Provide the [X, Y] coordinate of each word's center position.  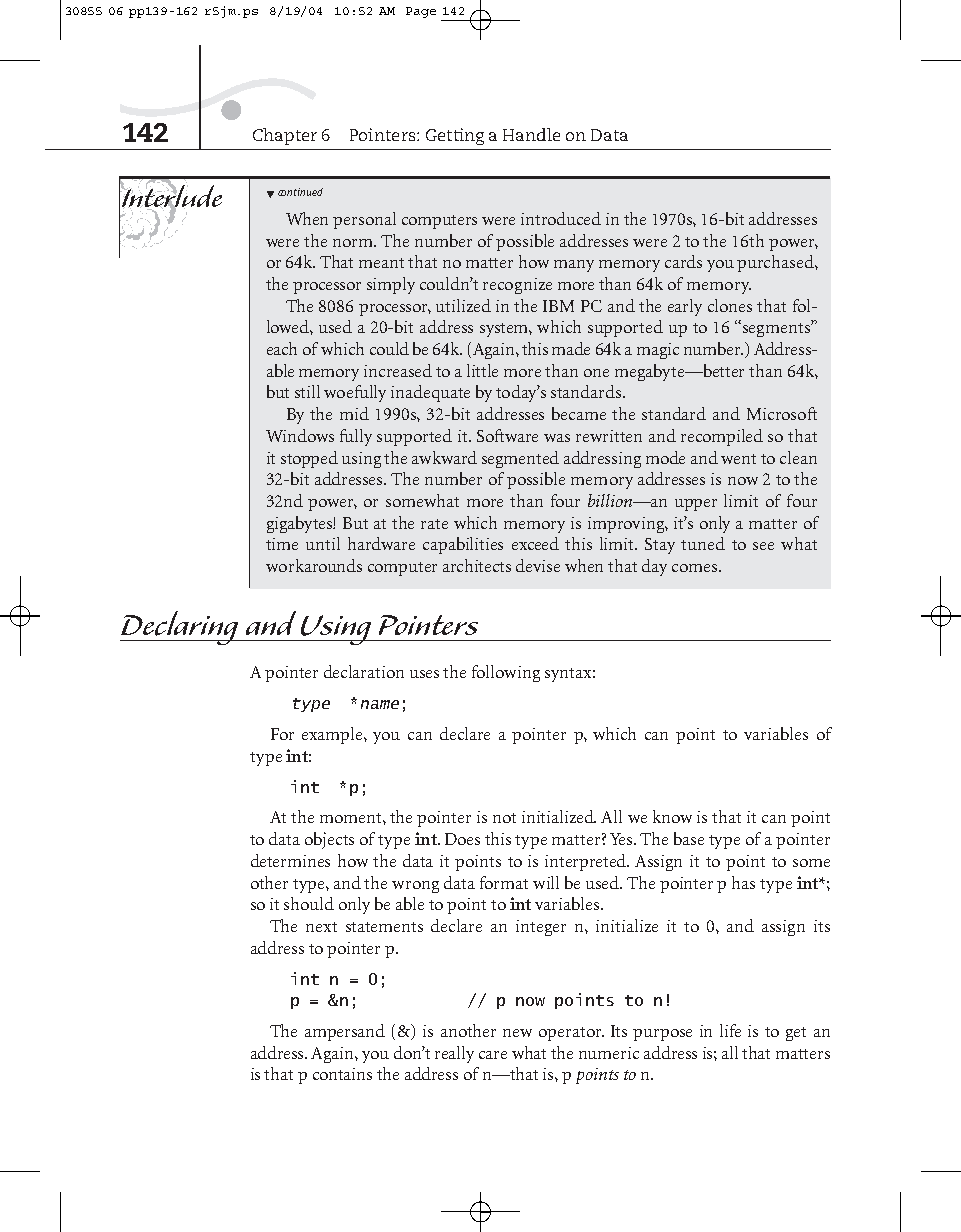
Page [421, 12]
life [730, 1030]
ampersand [345, 1032]
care [493, 1055]
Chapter [285, 136]
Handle [531, 134]
